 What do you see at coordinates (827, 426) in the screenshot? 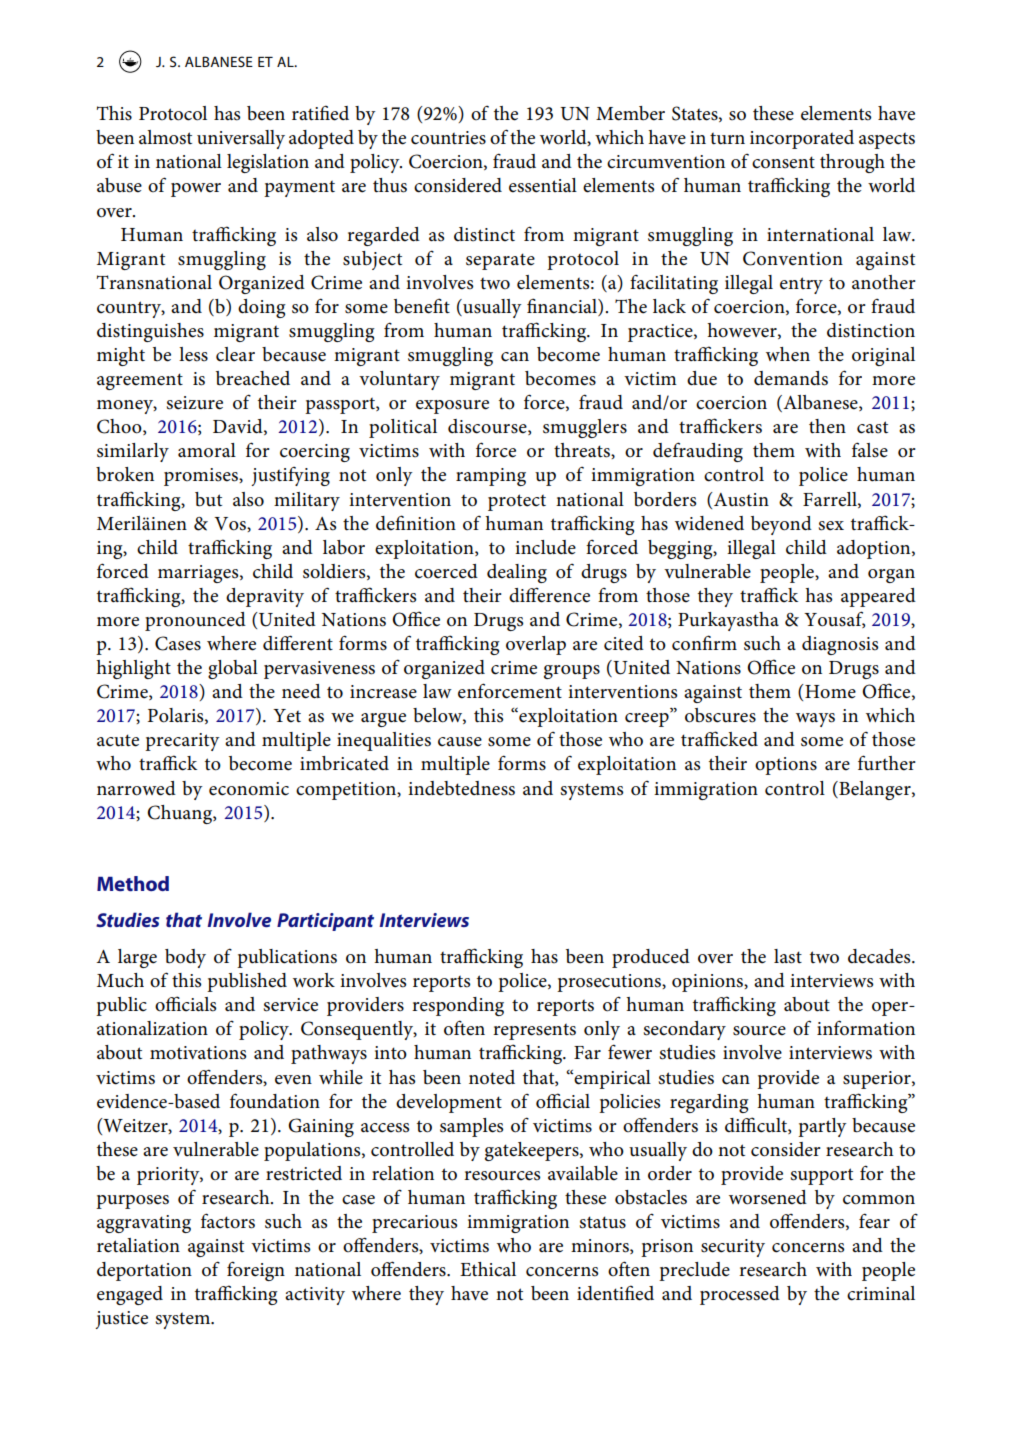
I see `then` at bounding box center [827, 426].
